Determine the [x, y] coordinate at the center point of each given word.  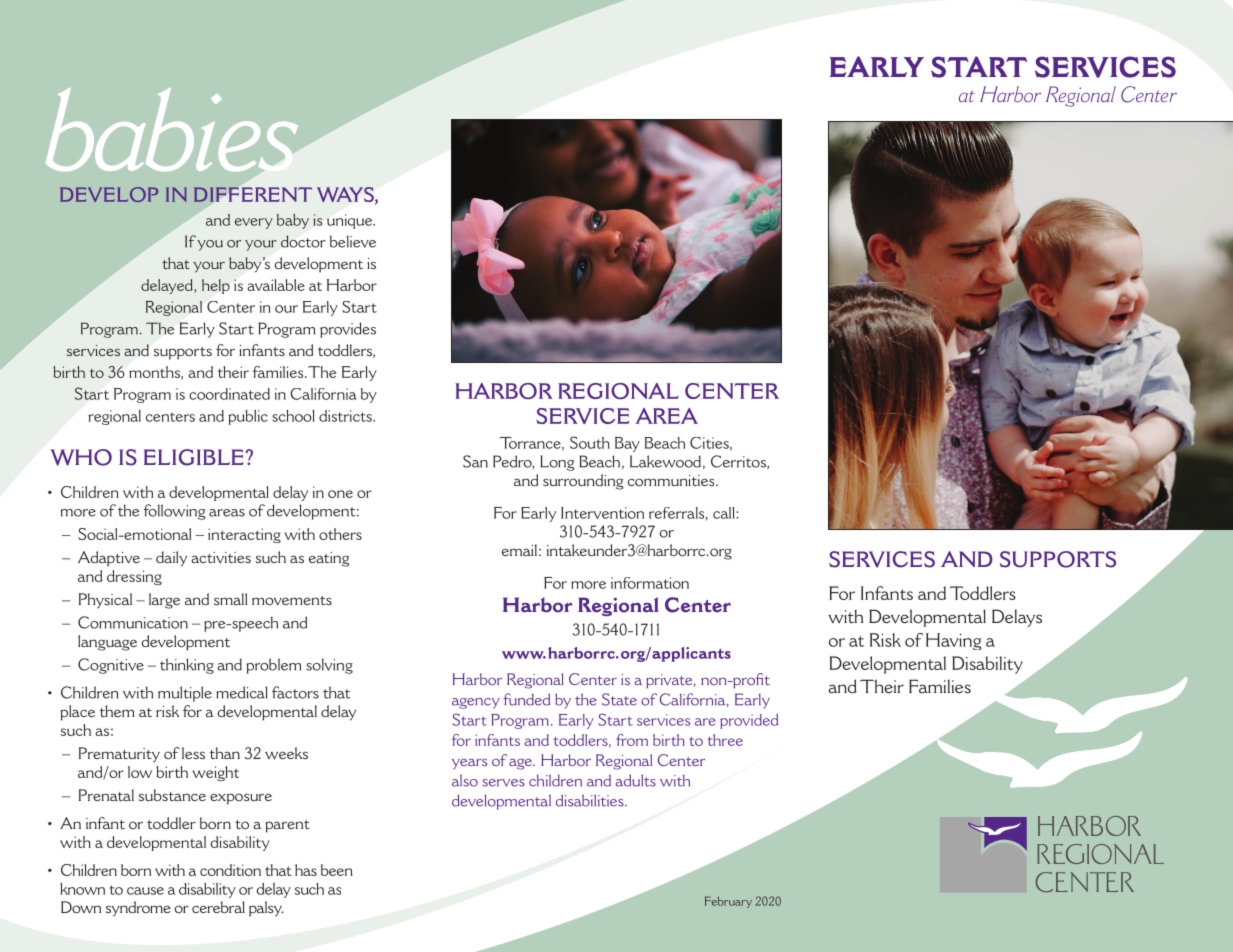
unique [351, 221]
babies [172, 129]
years [469, 764]
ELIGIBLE [194, 457]
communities [672, 481]
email [519, 550]
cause [145, 891]
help [216, 286]
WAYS [346, 196]
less [193, 753]
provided [749, 721]
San [475, 461]
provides [348, 330]
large [164, 601]
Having [954, 641]
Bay [627, 444]
